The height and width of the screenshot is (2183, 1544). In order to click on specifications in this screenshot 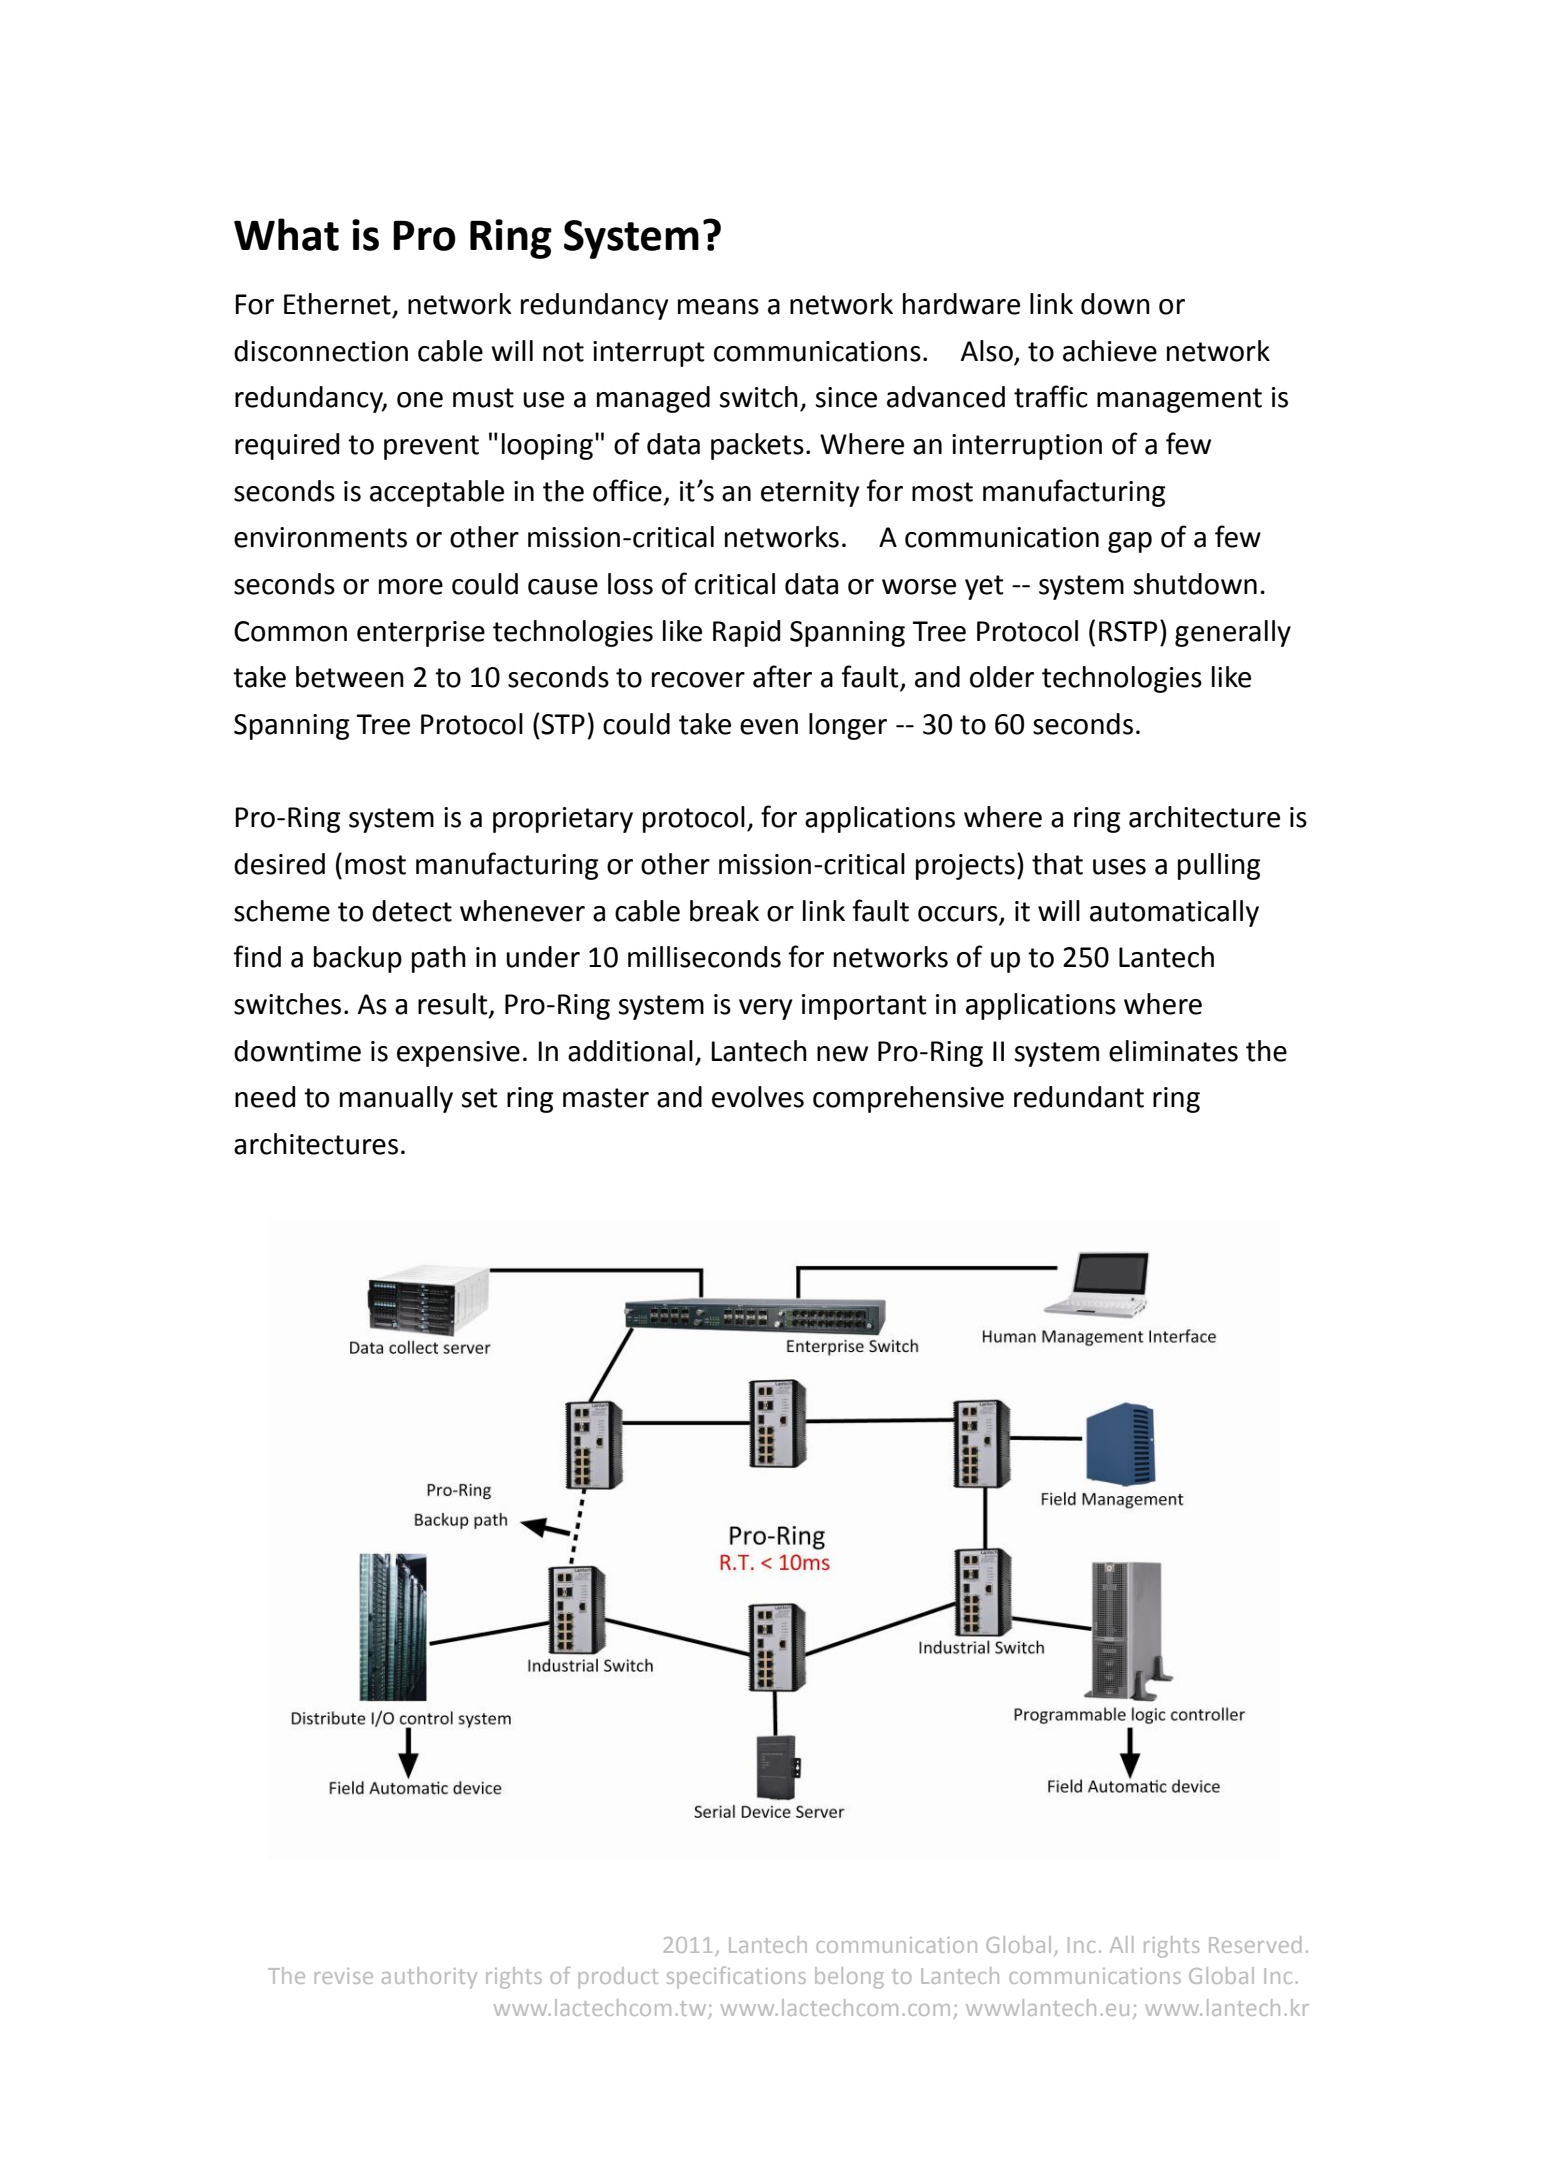, I will do `click(736, 1977)`.
